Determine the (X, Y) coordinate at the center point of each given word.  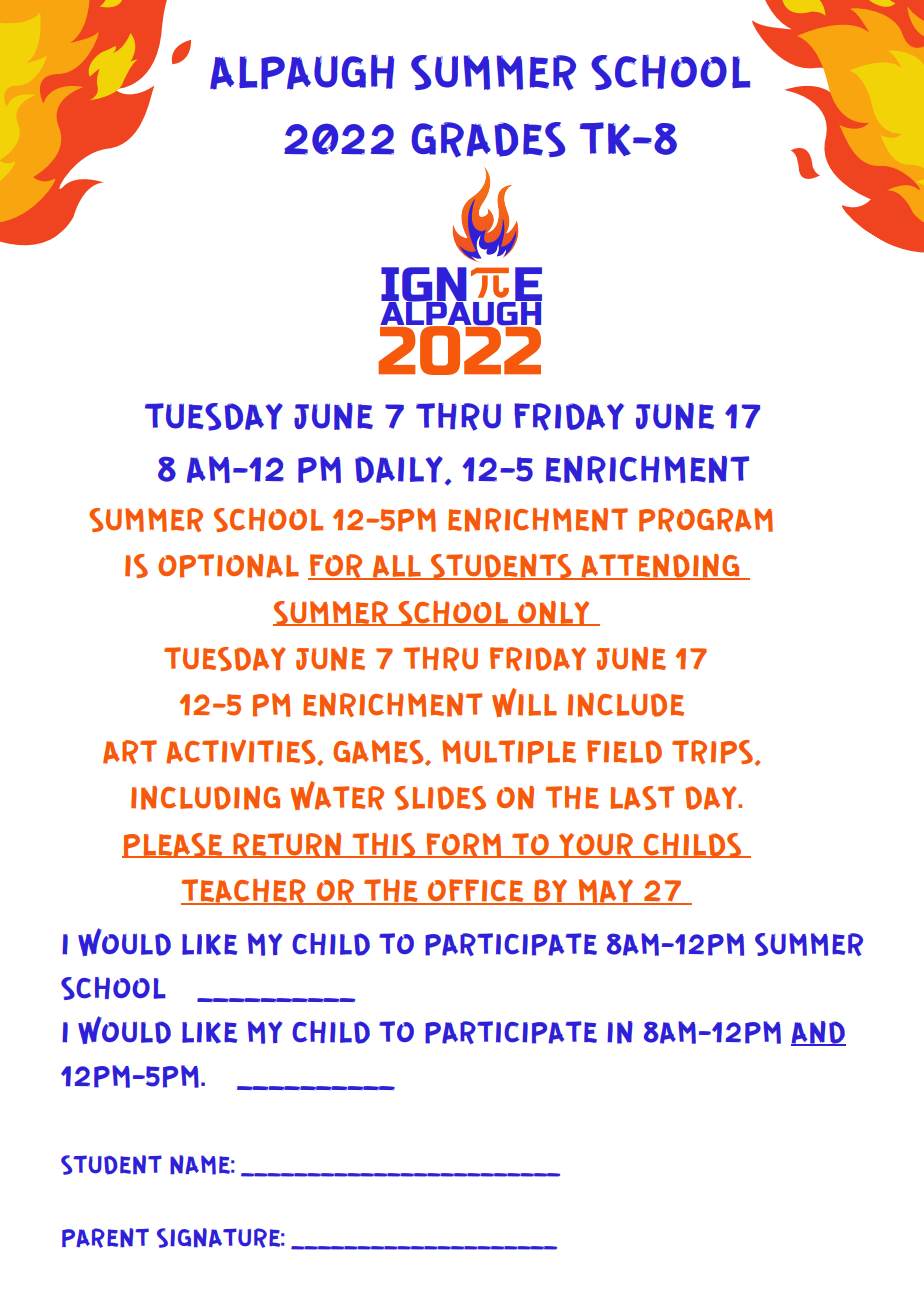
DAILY (400, 470)
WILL (524, 702)
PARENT (105, 1238)
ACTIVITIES (242, 751)
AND (818, 1033)
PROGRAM (706, 520)
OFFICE (476, 892)
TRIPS (712, 752)
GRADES (488, 140)
